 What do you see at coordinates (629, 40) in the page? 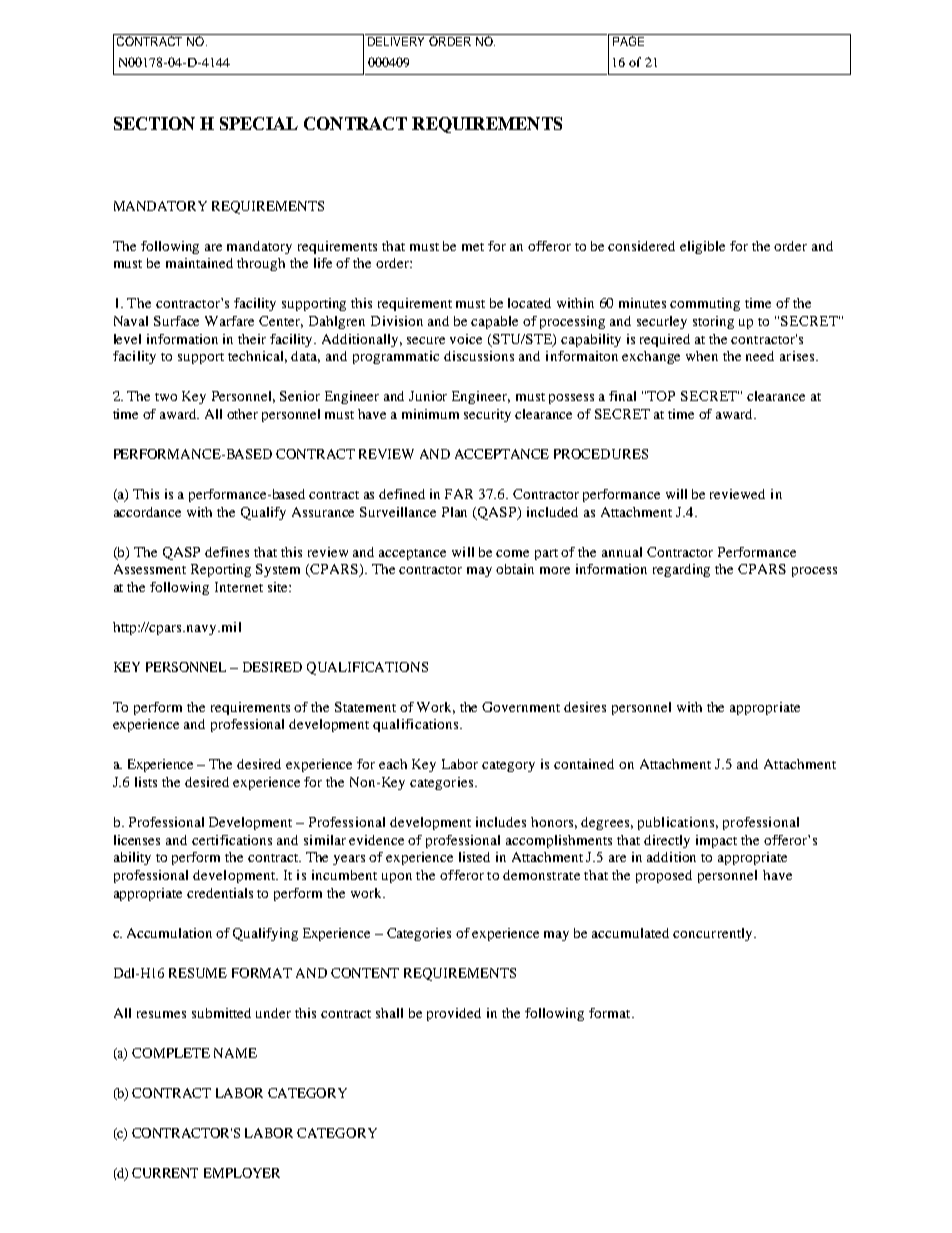
I see `PAGE` at bounding box center [629, 40].
